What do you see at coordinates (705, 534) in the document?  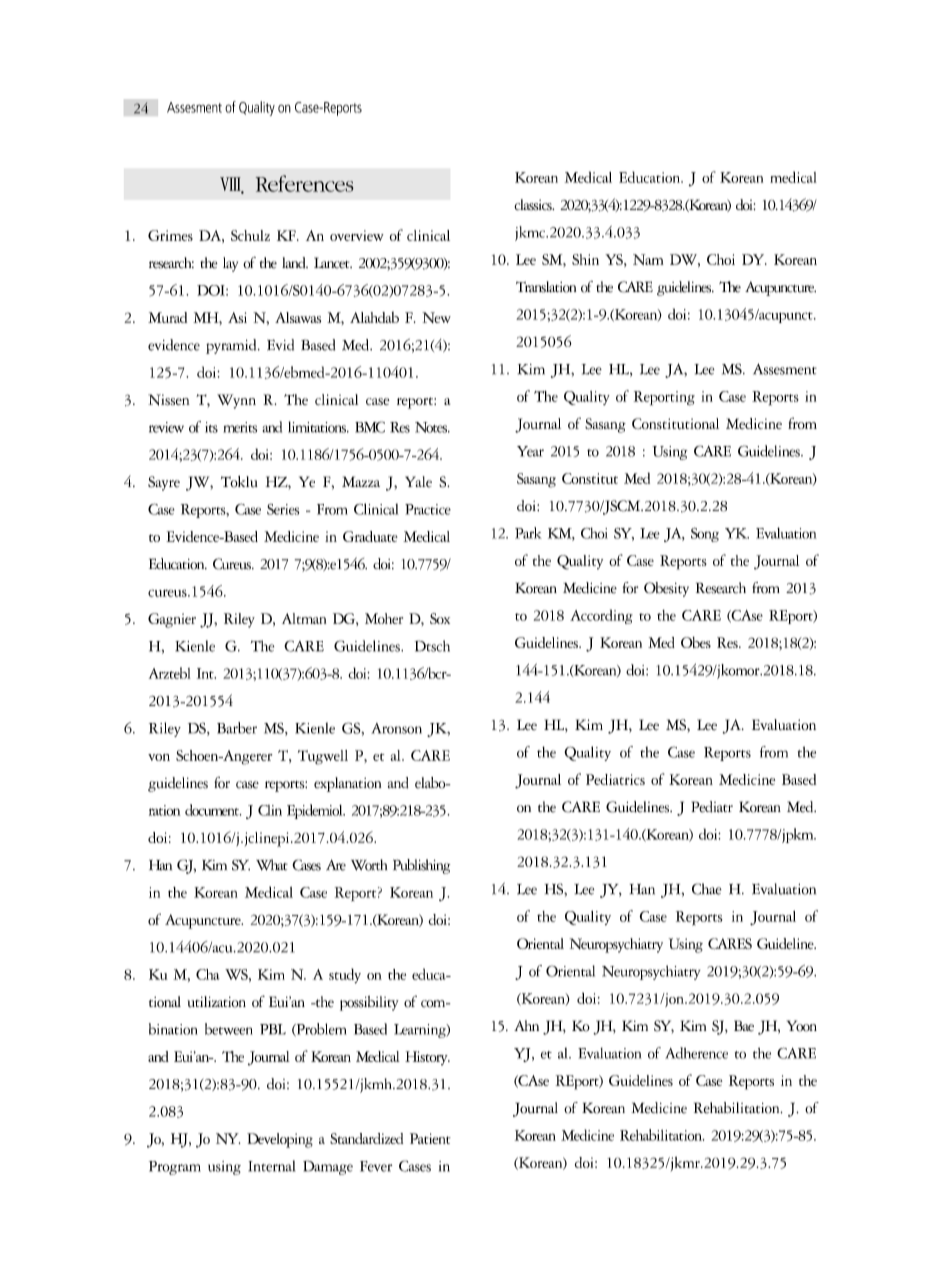 I see `Song` at bounding box center [705, 534].
